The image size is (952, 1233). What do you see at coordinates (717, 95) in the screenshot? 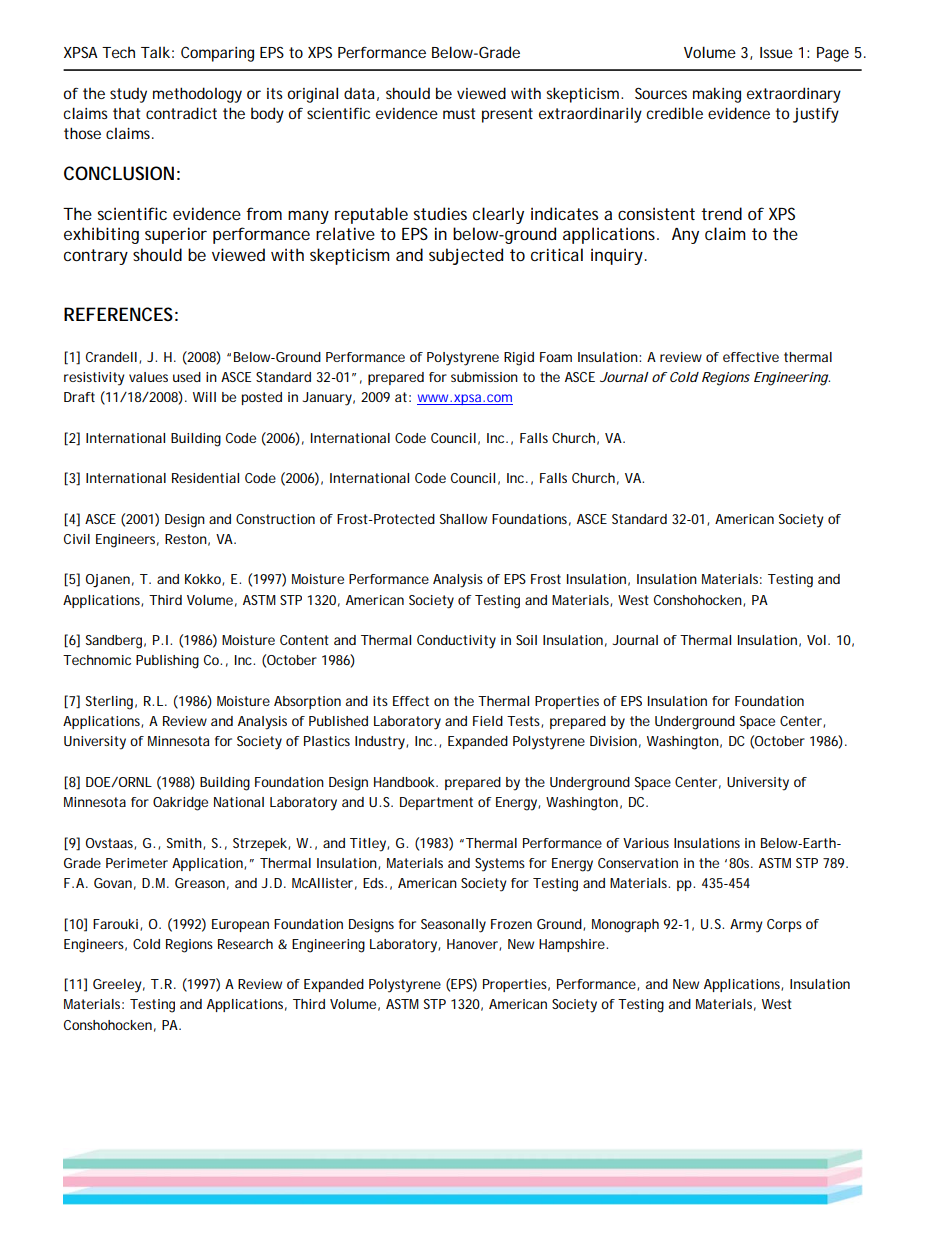
I see `making` at bounding box center [717, 95].
